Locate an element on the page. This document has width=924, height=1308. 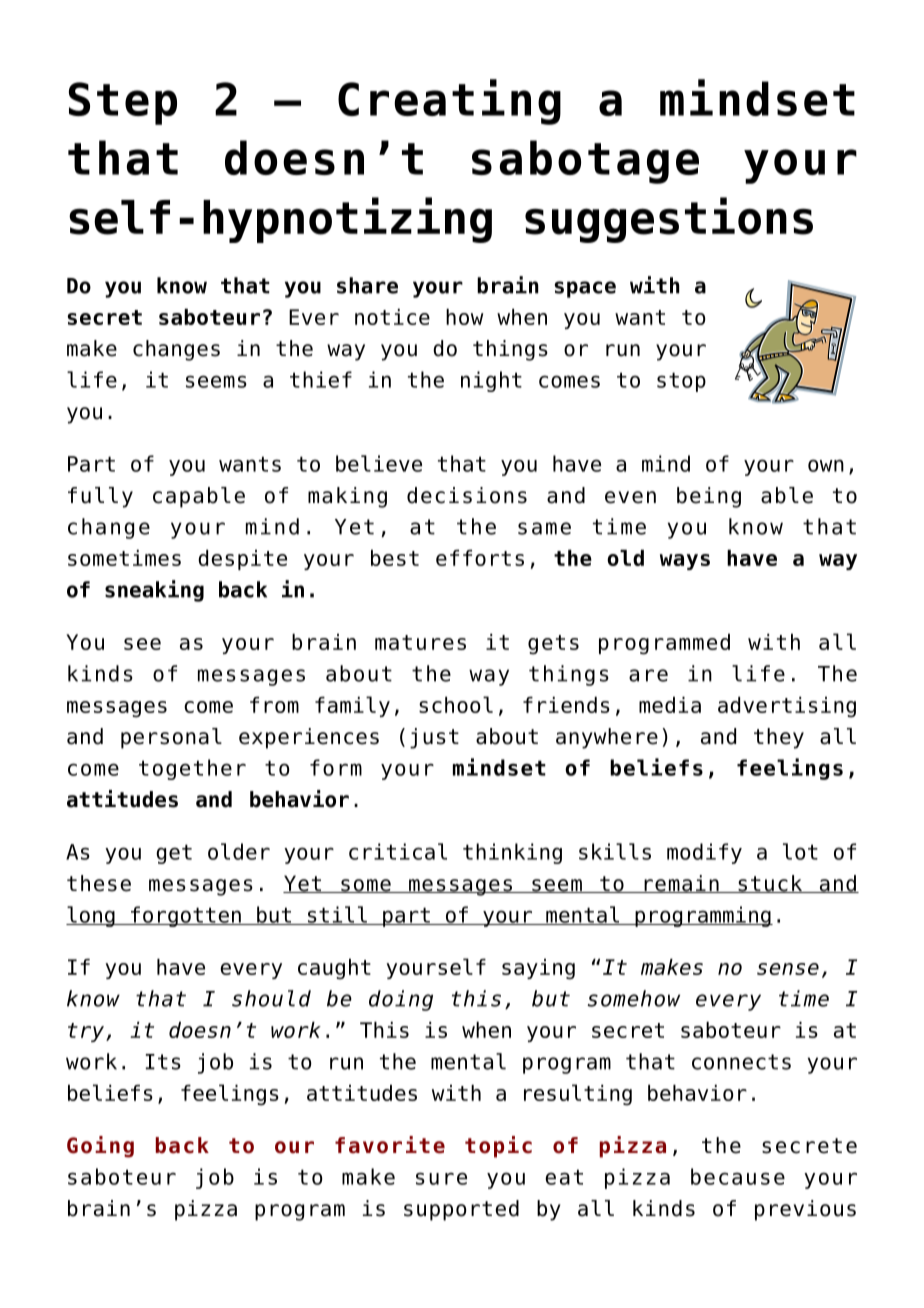
sneaking is located at coordinates (154, 591).
